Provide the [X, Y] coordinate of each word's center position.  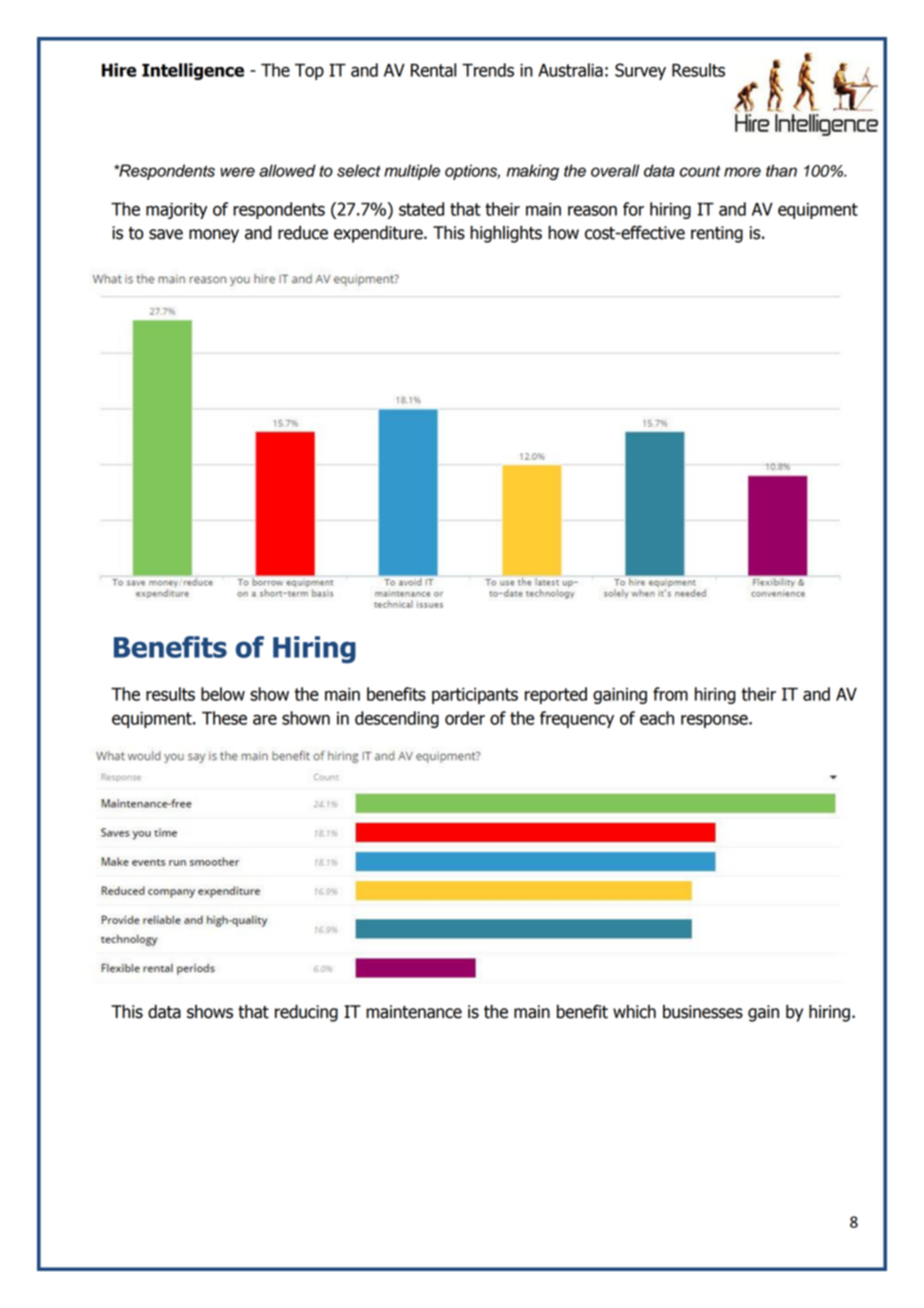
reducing [306, 1013]
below [223, 694]
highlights [506, 234]
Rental [433, 70]
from [670, 694]
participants [475, 696]
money [214, 236]
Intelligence [193, 71]
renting [717, 234]
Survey [640, 71]
